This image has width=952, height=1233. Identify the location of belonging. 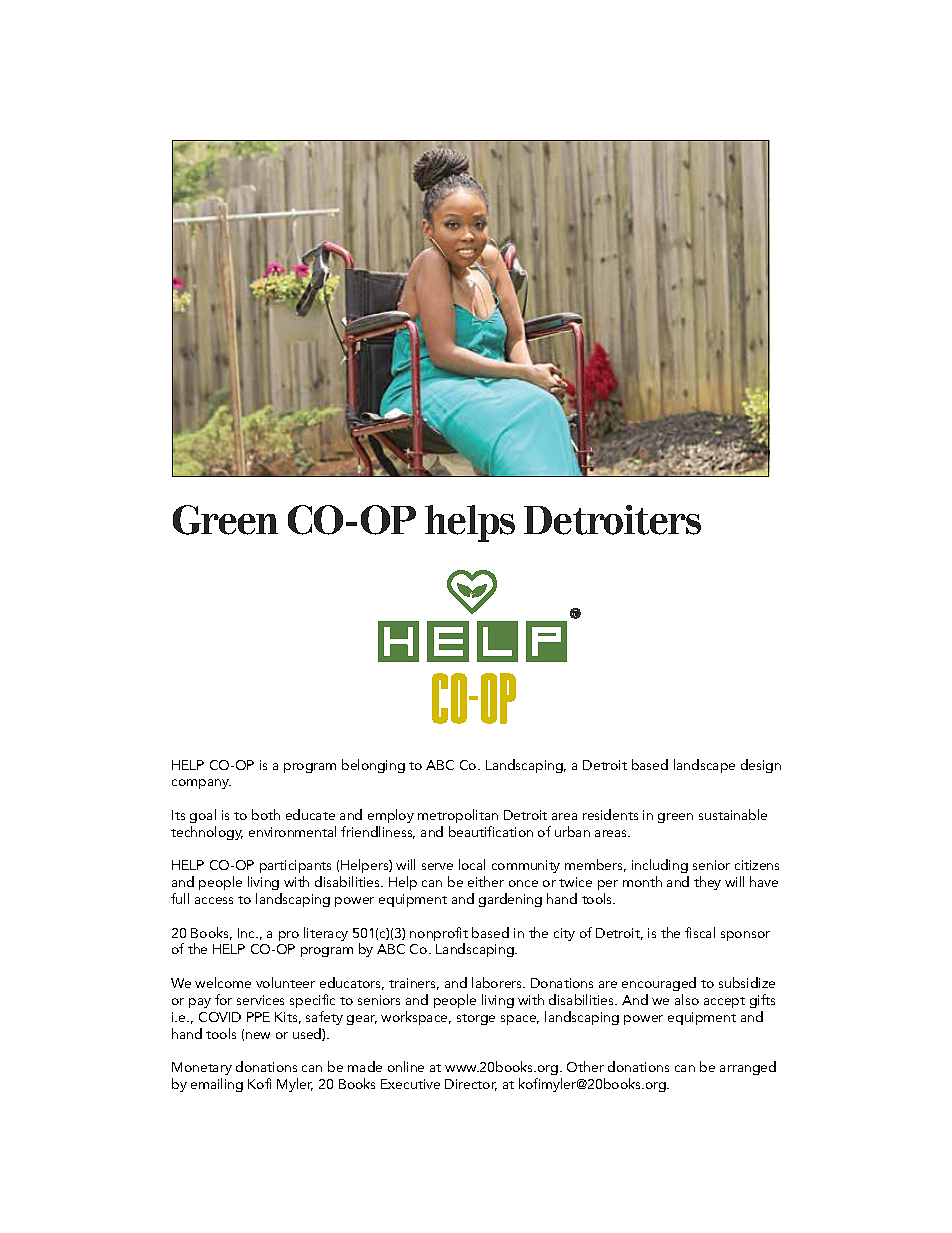
(373, 766).
